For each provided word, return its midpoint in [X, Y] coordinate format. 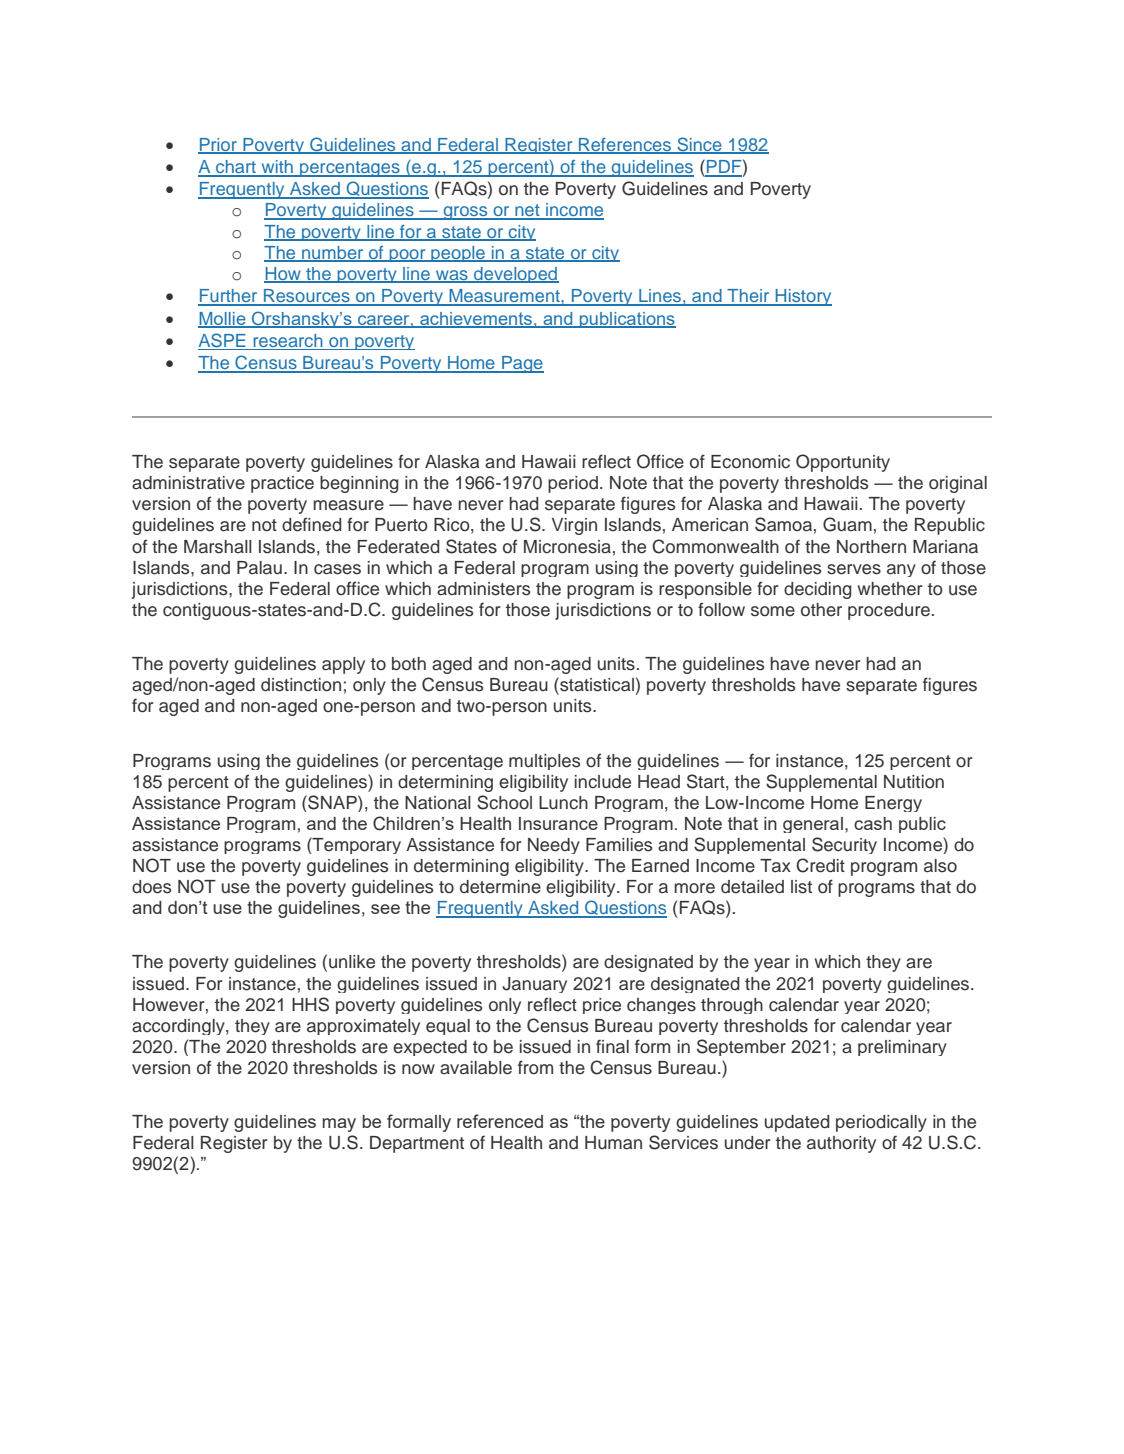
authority [841, 1144]
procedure [889, 611]
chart [236, 168]
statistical [596, 684]
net [527, 211]
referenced [500, 1121]
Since [699, 145]
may [339, 1125]
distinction [301, 685]
